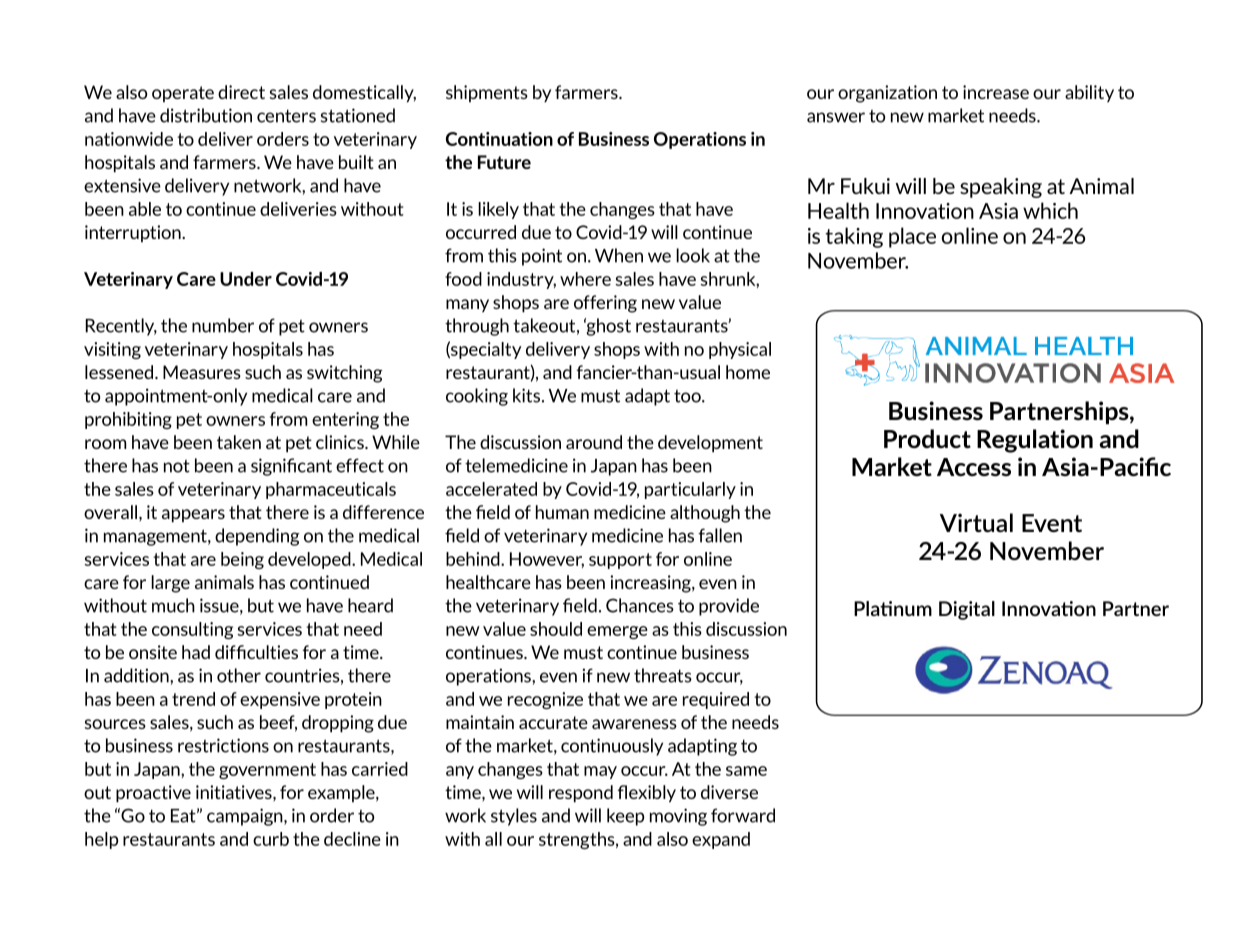 This document has width=1233, height=952. Describe the element at coordinates (594, 442) in the document. I see `around` at that location.
